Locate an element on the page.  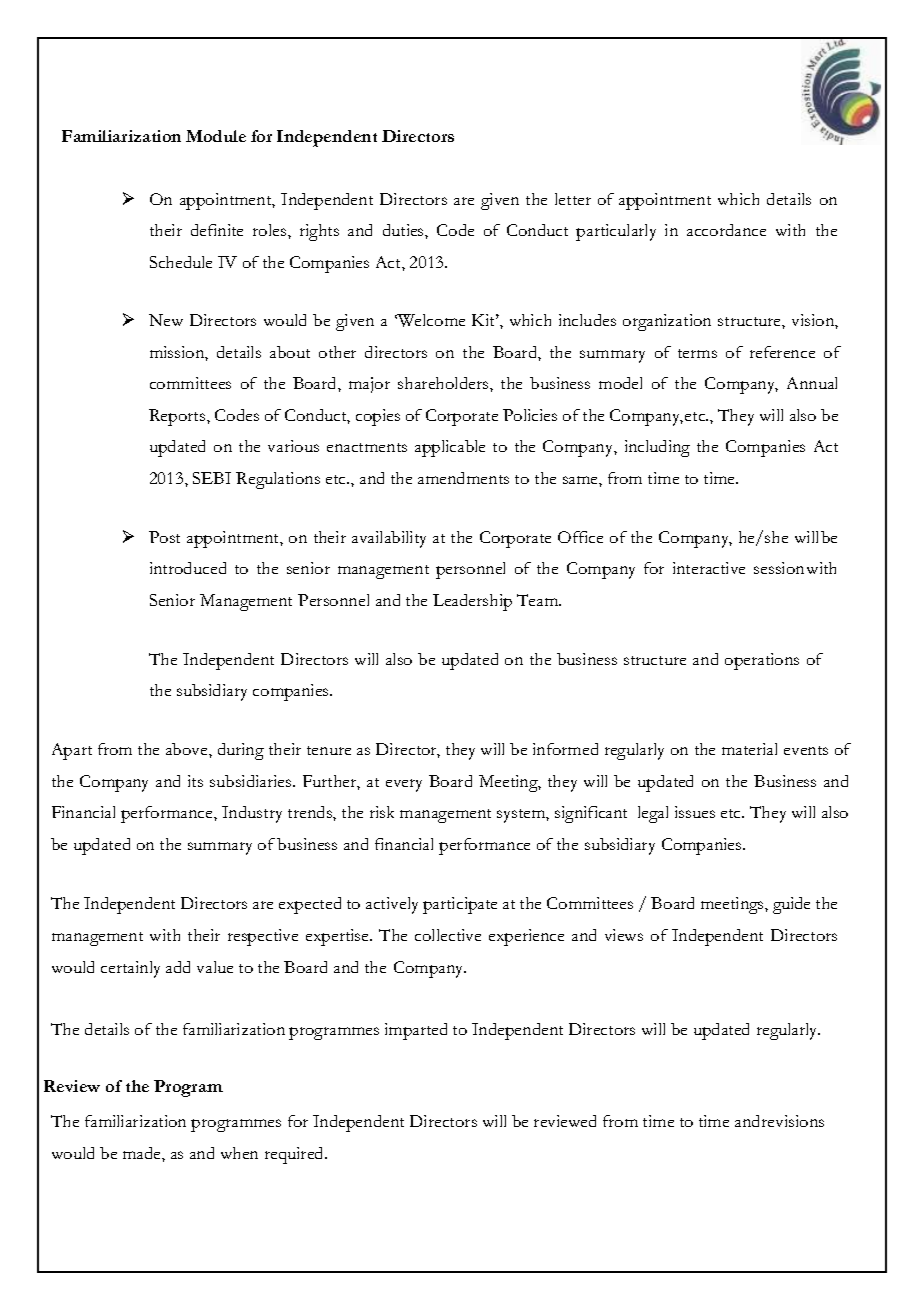
accordance is located at coordinates (726, 230).
